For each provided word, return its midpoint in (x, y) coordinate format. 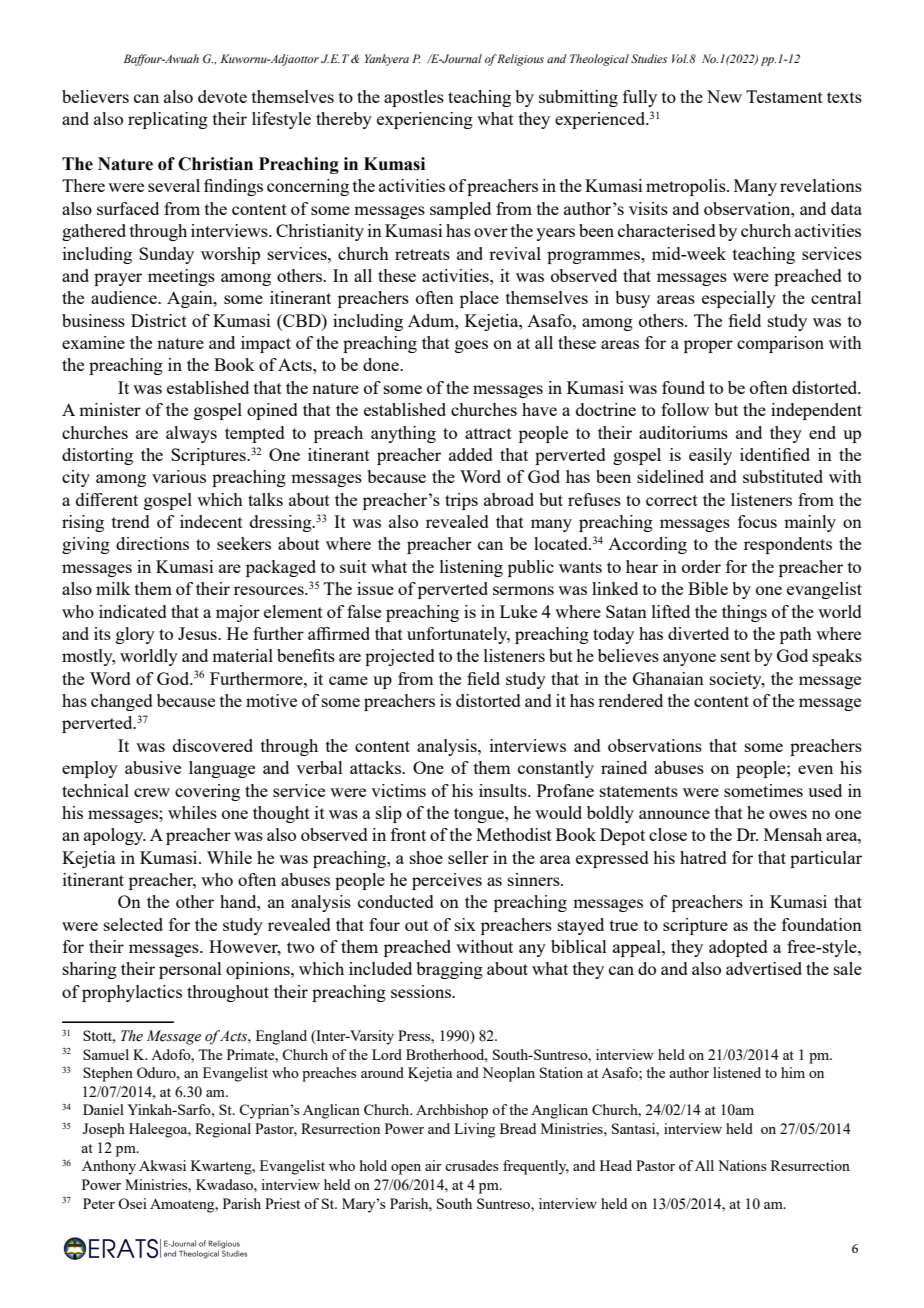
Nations (742, 1165)
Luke (518, 611)
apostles (414, 98)
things (744, 613)
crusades (472, 1165)
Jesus (198, 633)
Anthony (109, 1167)
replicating (168, 120)
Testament (784, 96)
